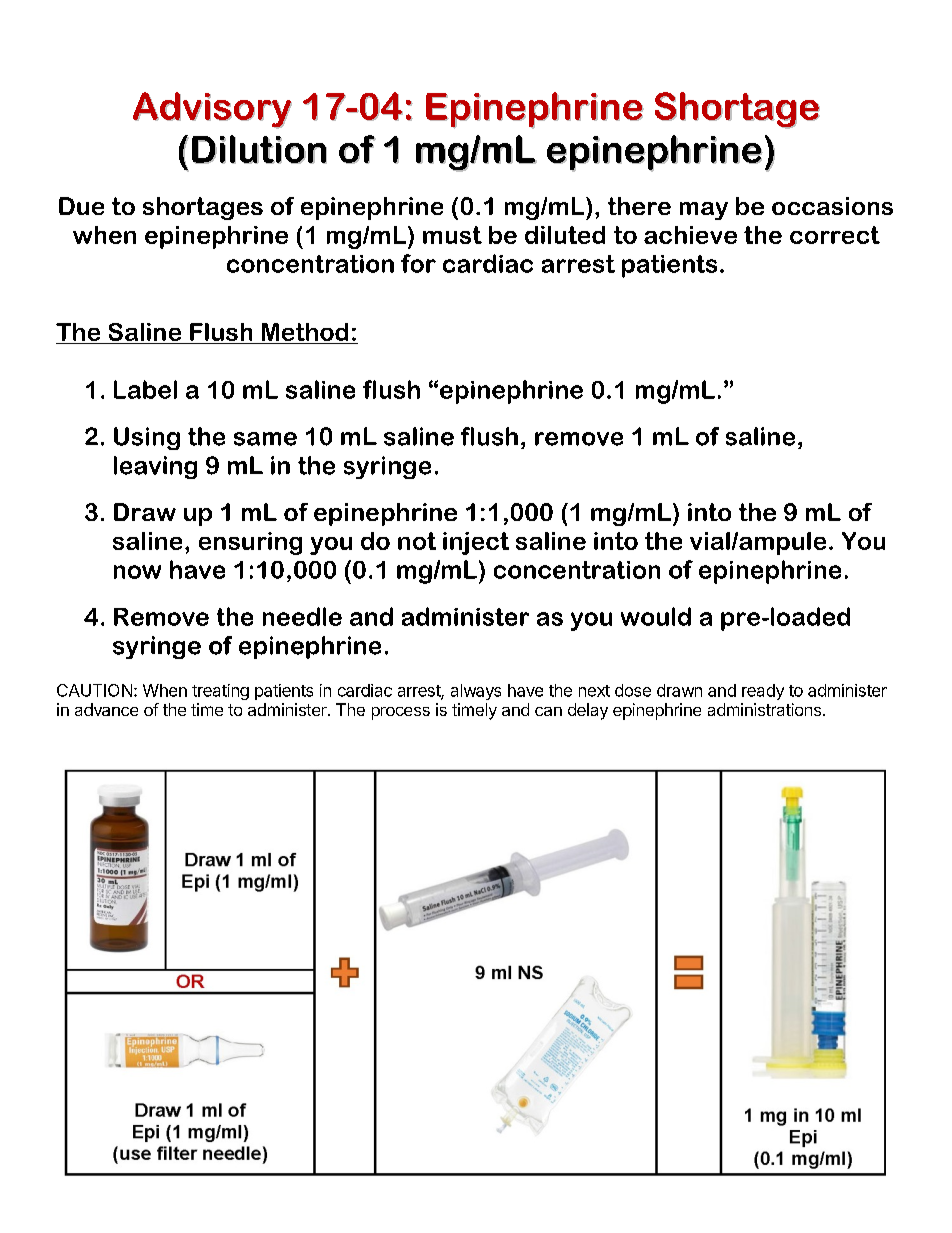  Describe the element at coordinates (656, 616) in the image. I see `would` at that location.
